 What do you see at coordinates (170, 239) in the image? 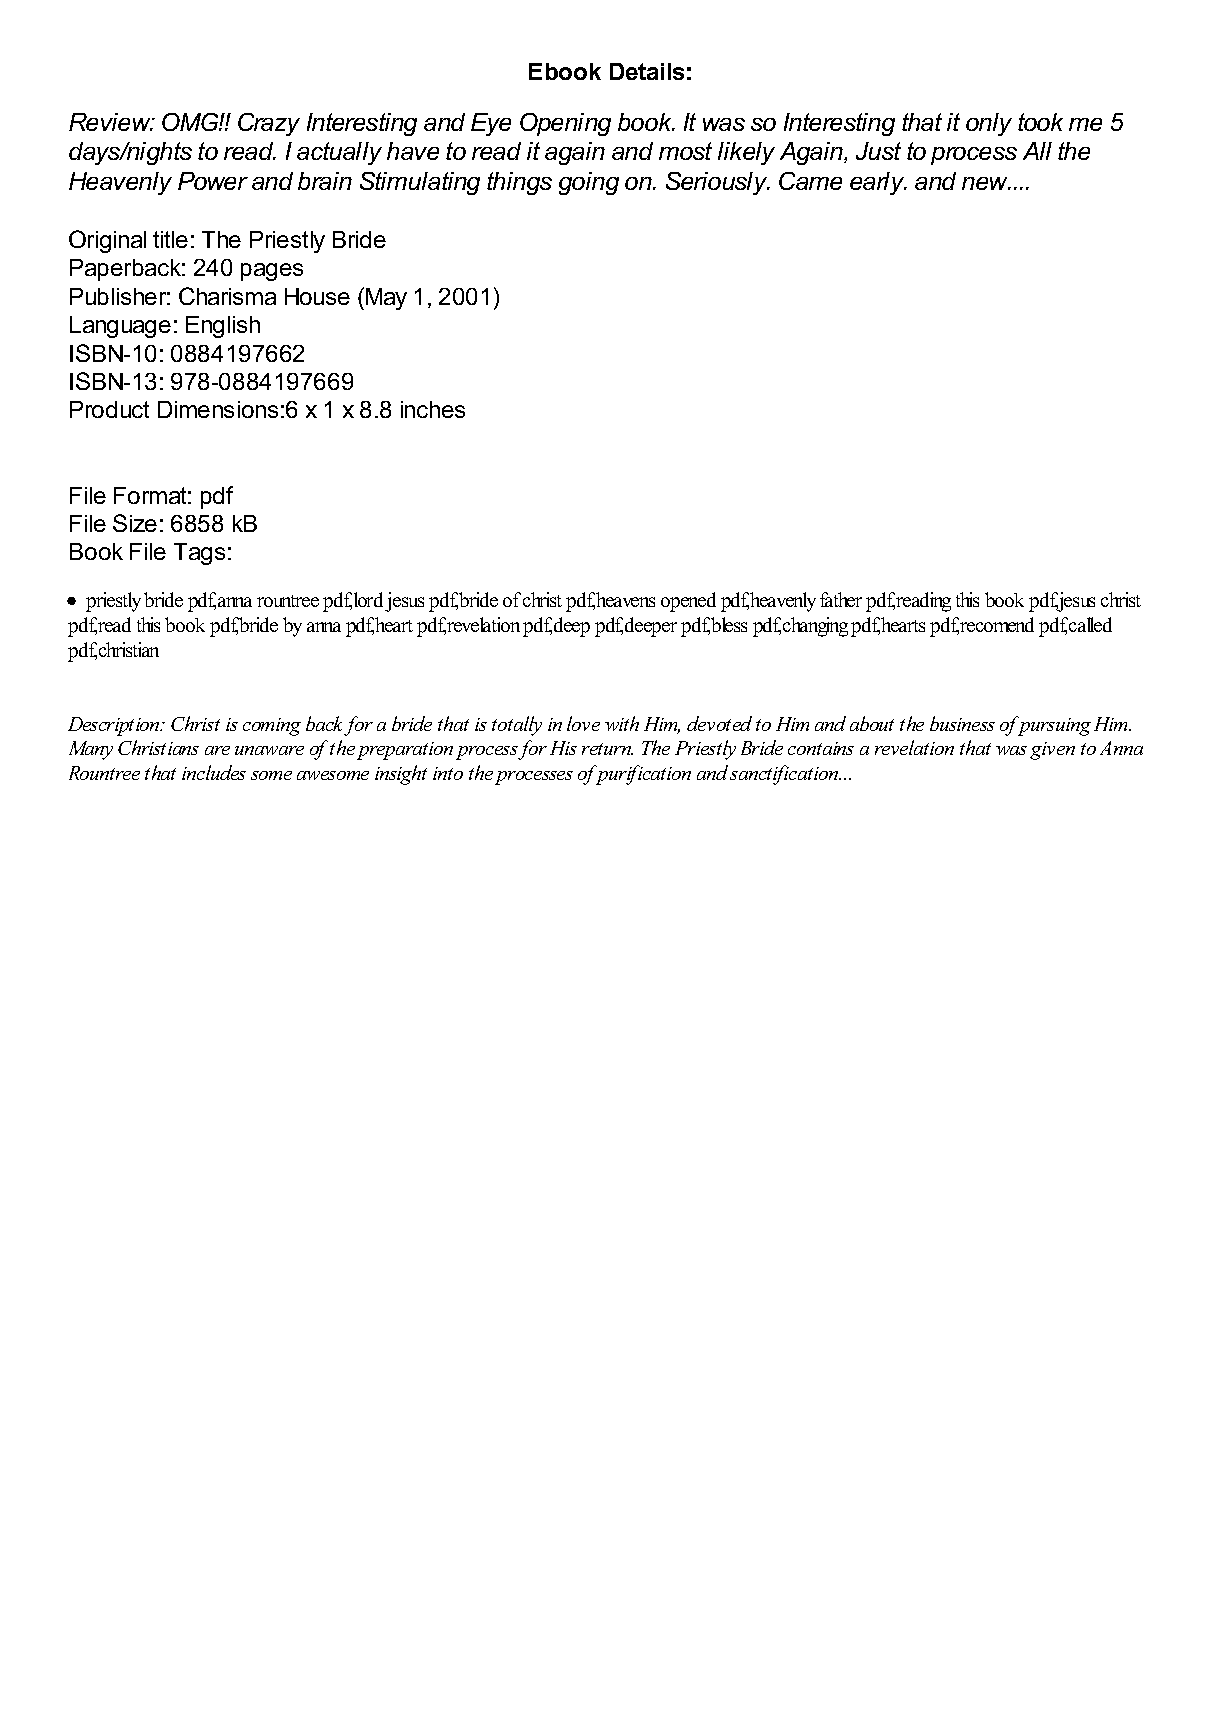
I see `title` at bounding box center [170, 239].
